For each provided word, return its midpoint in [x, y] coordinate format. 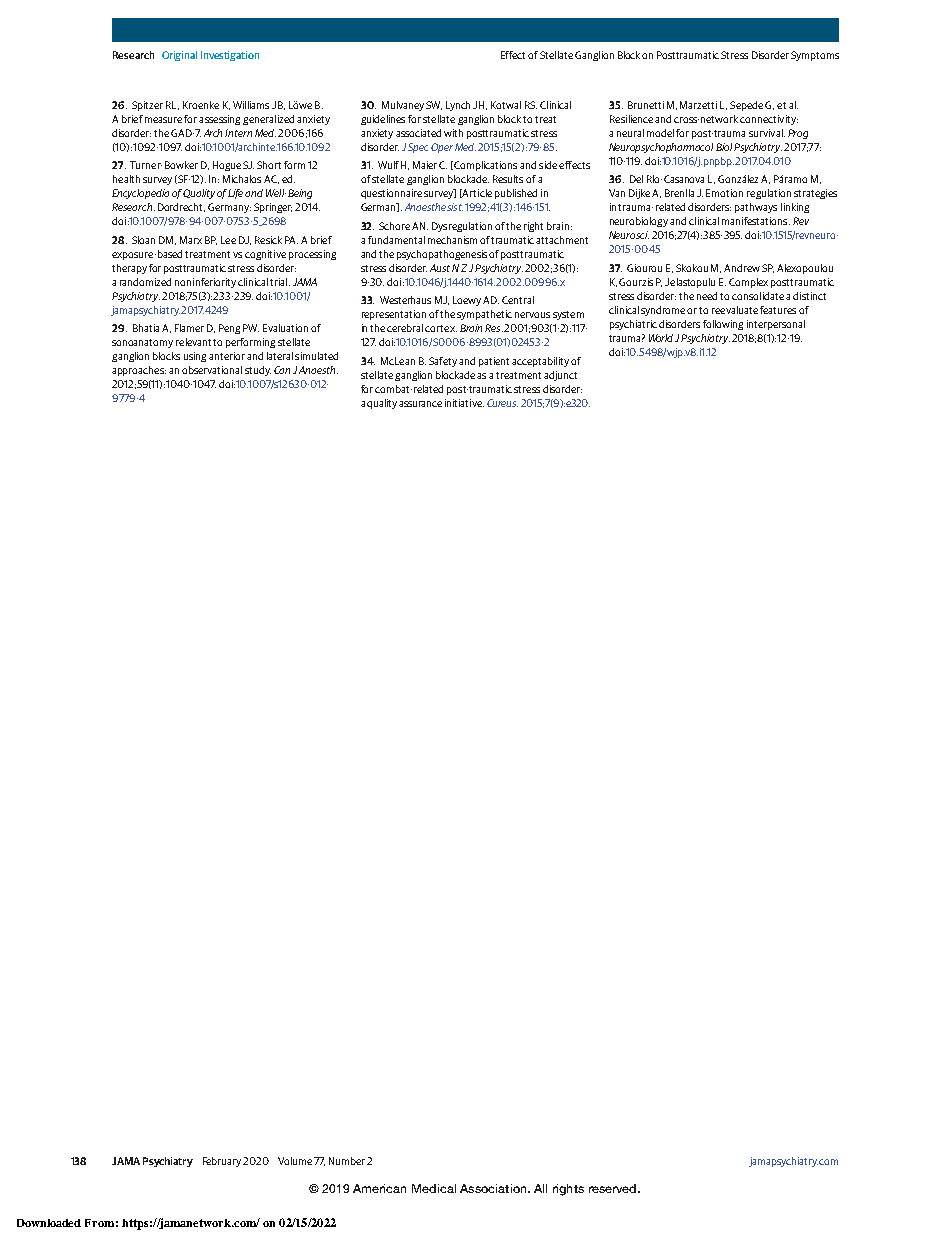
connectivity [769, 120]
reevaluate [735, 310]
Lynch [458, 106]
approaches [139, 371]
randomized [145, 282]
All [540, 1188]
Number [347, 1161]
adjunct [560, 376]
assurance [420, 404]
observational [212, 370]
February [222, 1162]
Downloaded [49, 1223]
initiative [464, 403]
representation [394, 315]
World [661, 338]
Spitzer [147, 106]
